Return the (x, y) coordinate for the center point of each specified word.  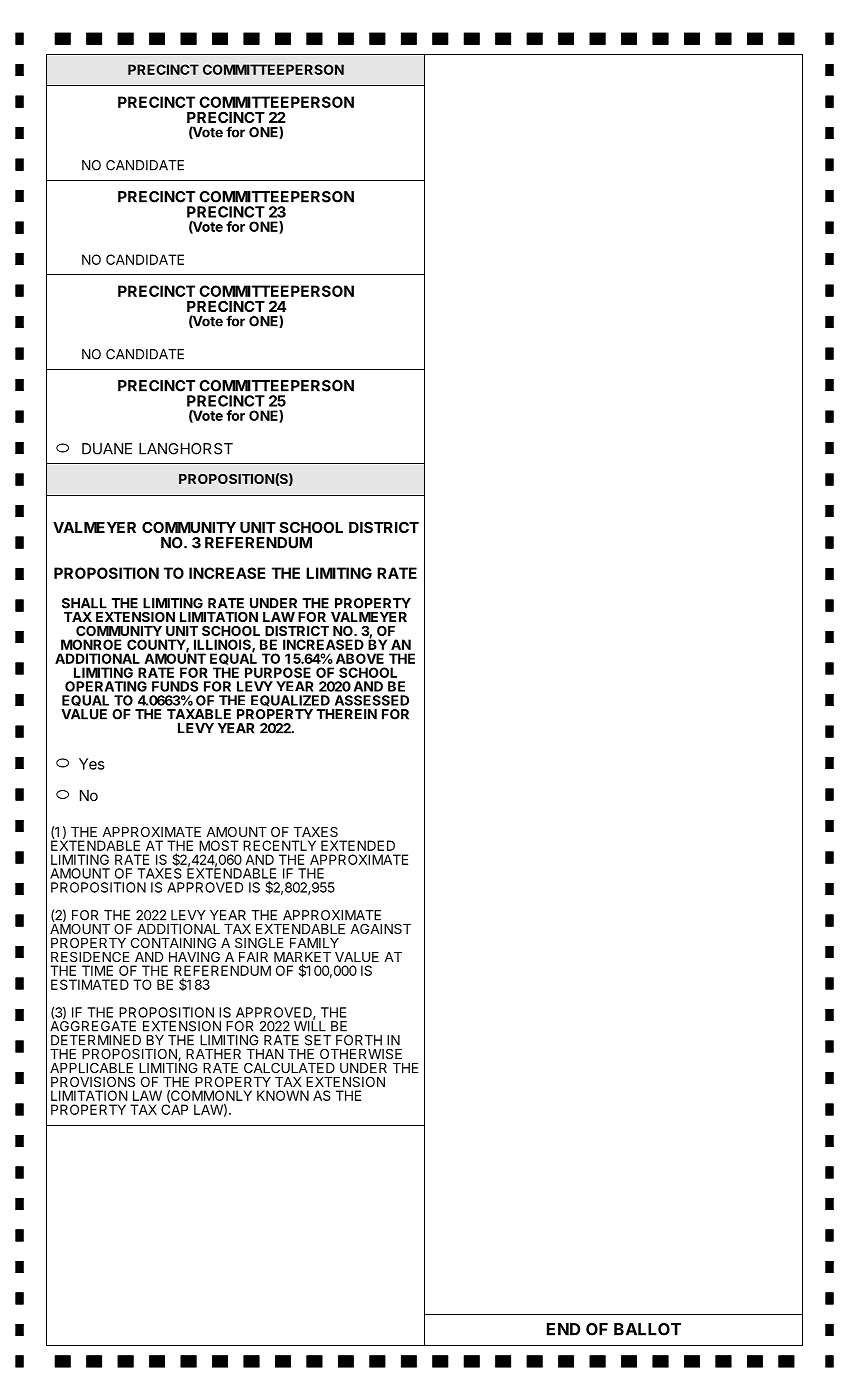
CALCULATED (289, 1068)
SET (318, 1040)
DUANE (107, 449)
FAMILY (314, 943)
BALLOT (647, 1329)
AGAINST (380, 929)
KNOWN (283, 1095)
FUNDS (175, 686)
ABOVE (360, 658)
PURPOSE (278, 672)
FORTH (359, 1040)
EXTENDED (358, 845)
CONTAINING (173, 943)
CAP (174, 1108)
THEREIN (346, 714)
